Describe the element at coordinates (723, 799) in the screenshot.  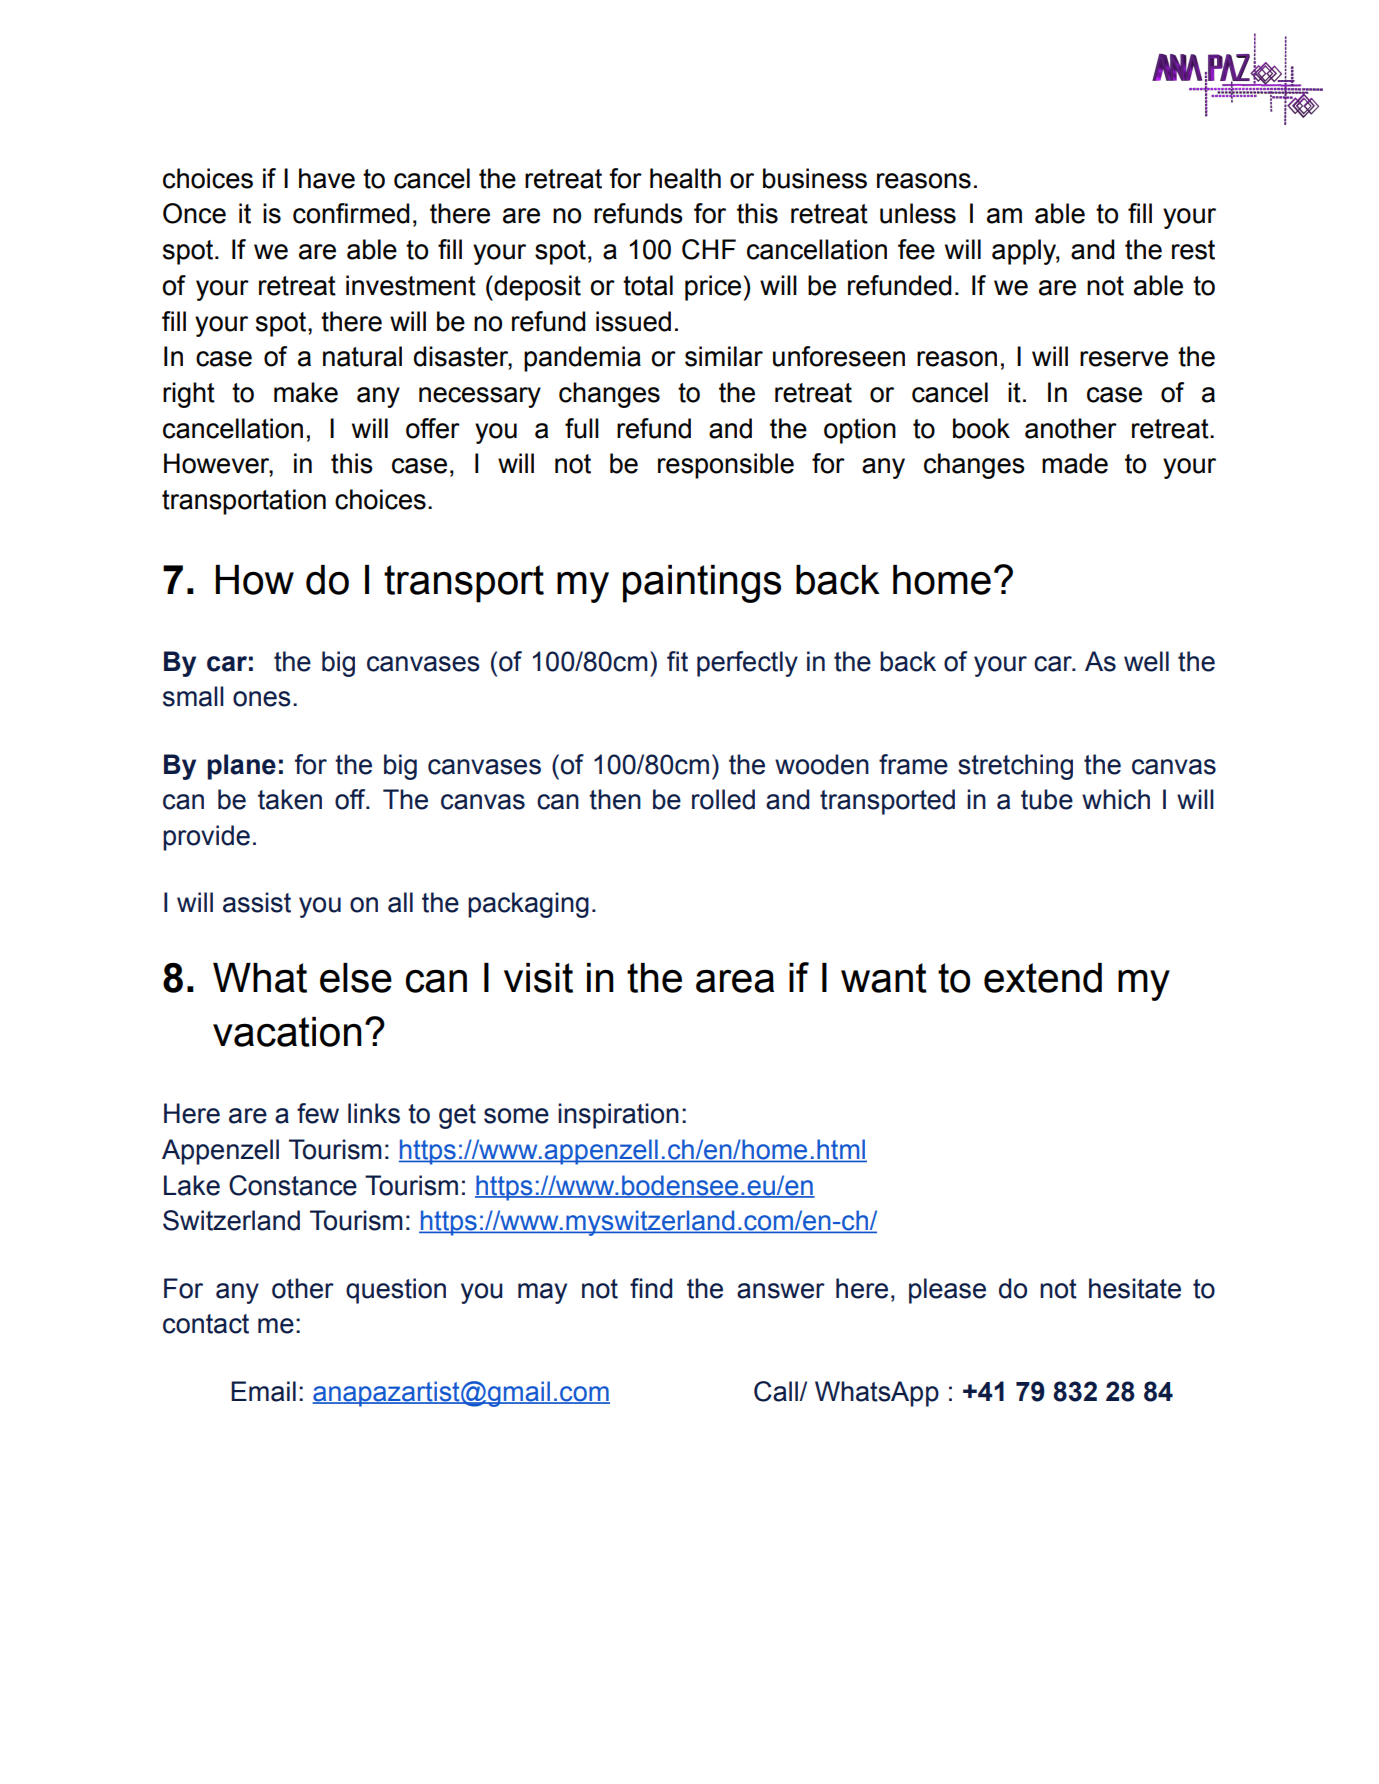
I see `rolled` at that location.
